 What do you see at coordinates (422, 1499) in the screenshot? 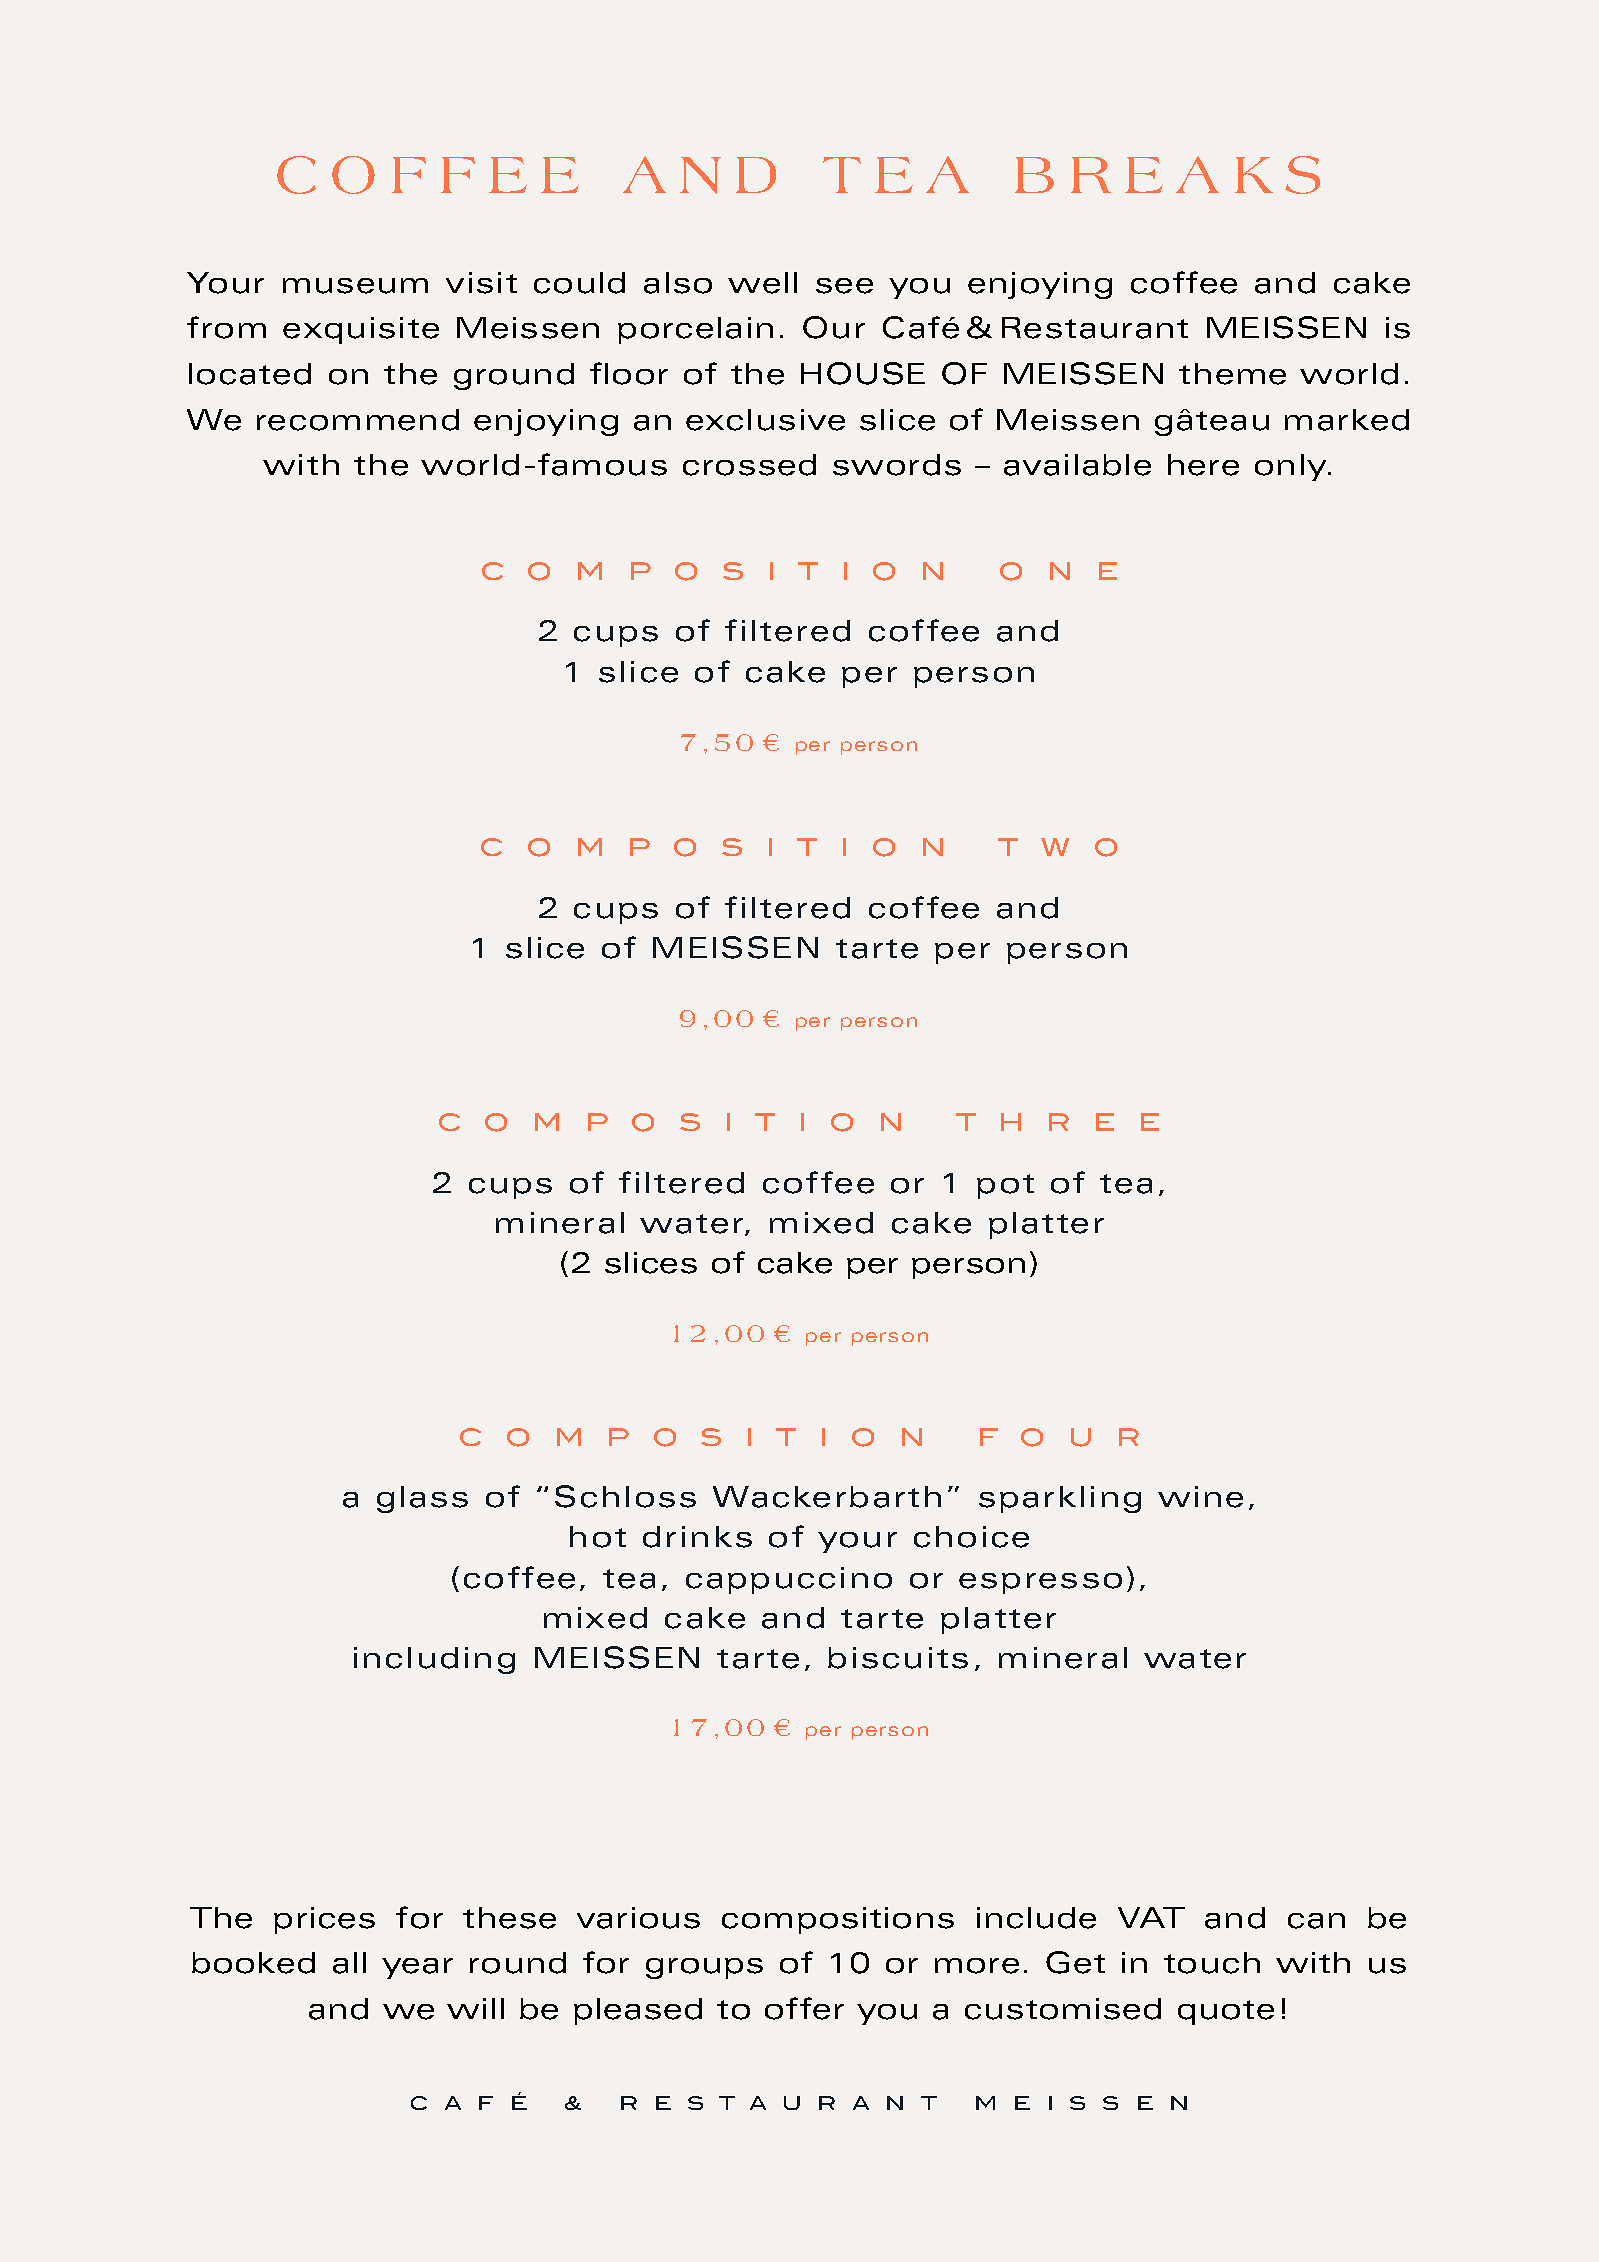
I see `glass` at bounding box center [422, 1499].
